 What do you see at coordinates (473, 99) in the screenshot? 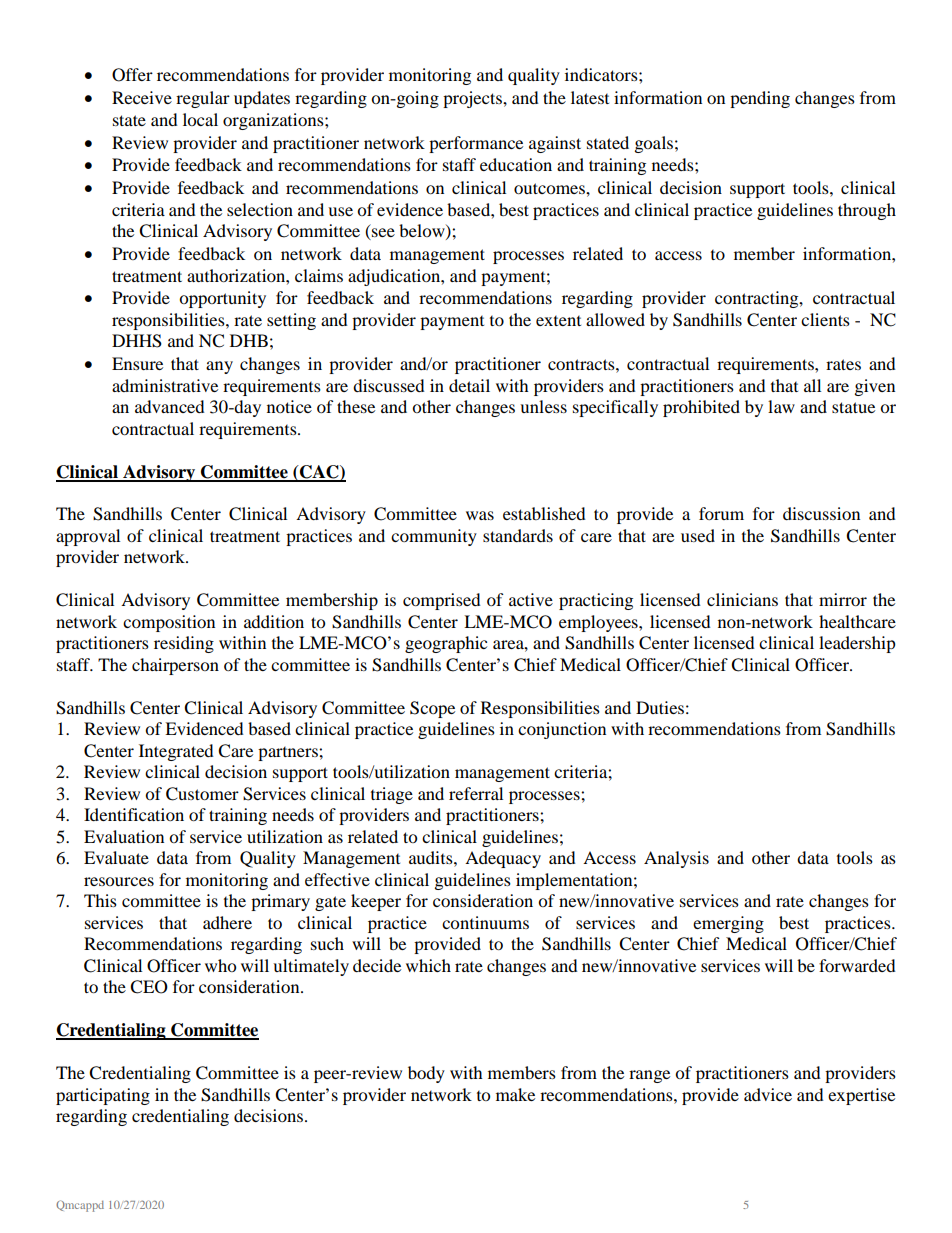
I see `projects` at bounding box center [473, 99].
